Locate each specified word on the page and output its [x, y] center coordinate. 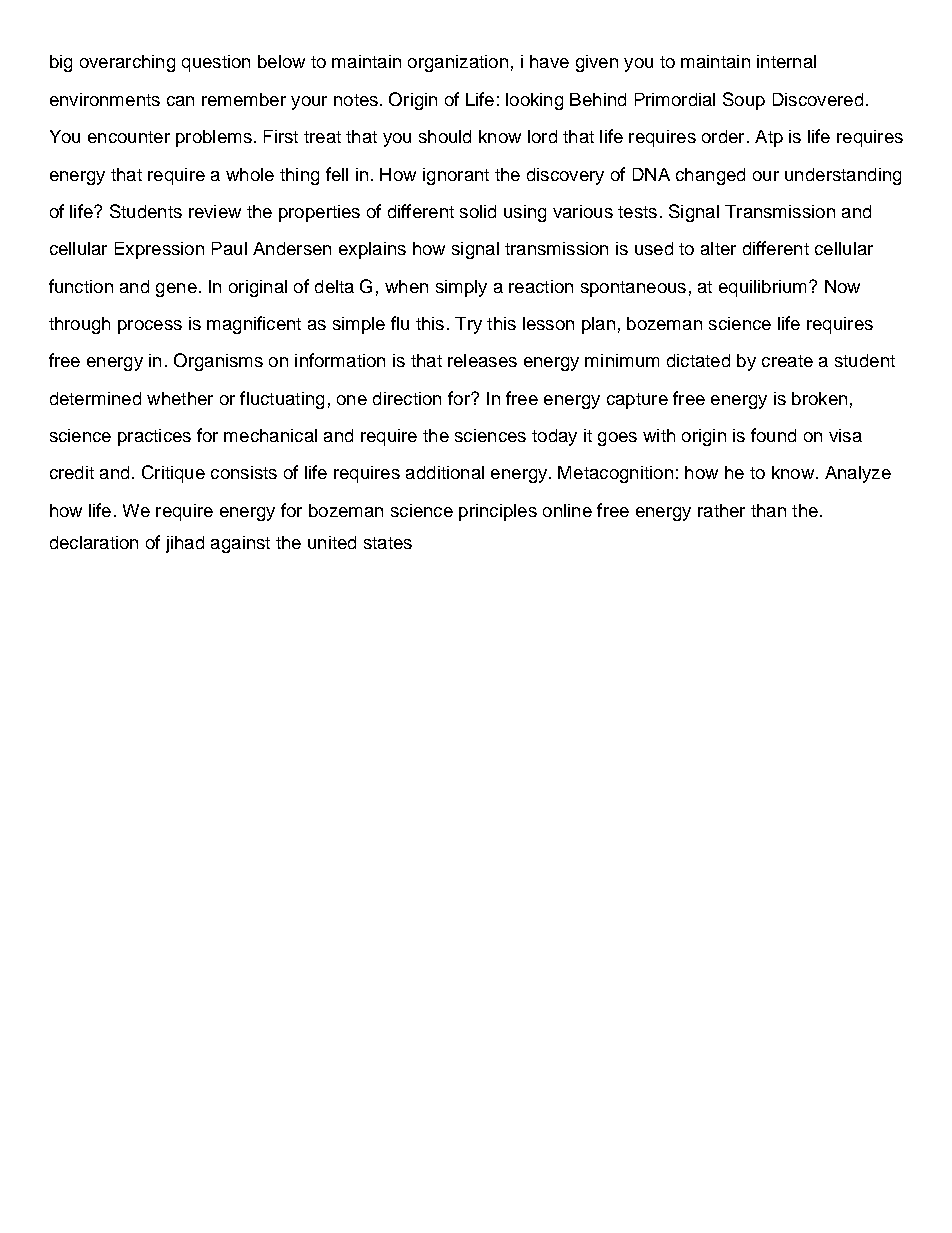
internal [786, 61]
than [768, 510]
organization [458, 63]
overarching [127, 63]
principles [498, 512]
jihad [185, 544]
